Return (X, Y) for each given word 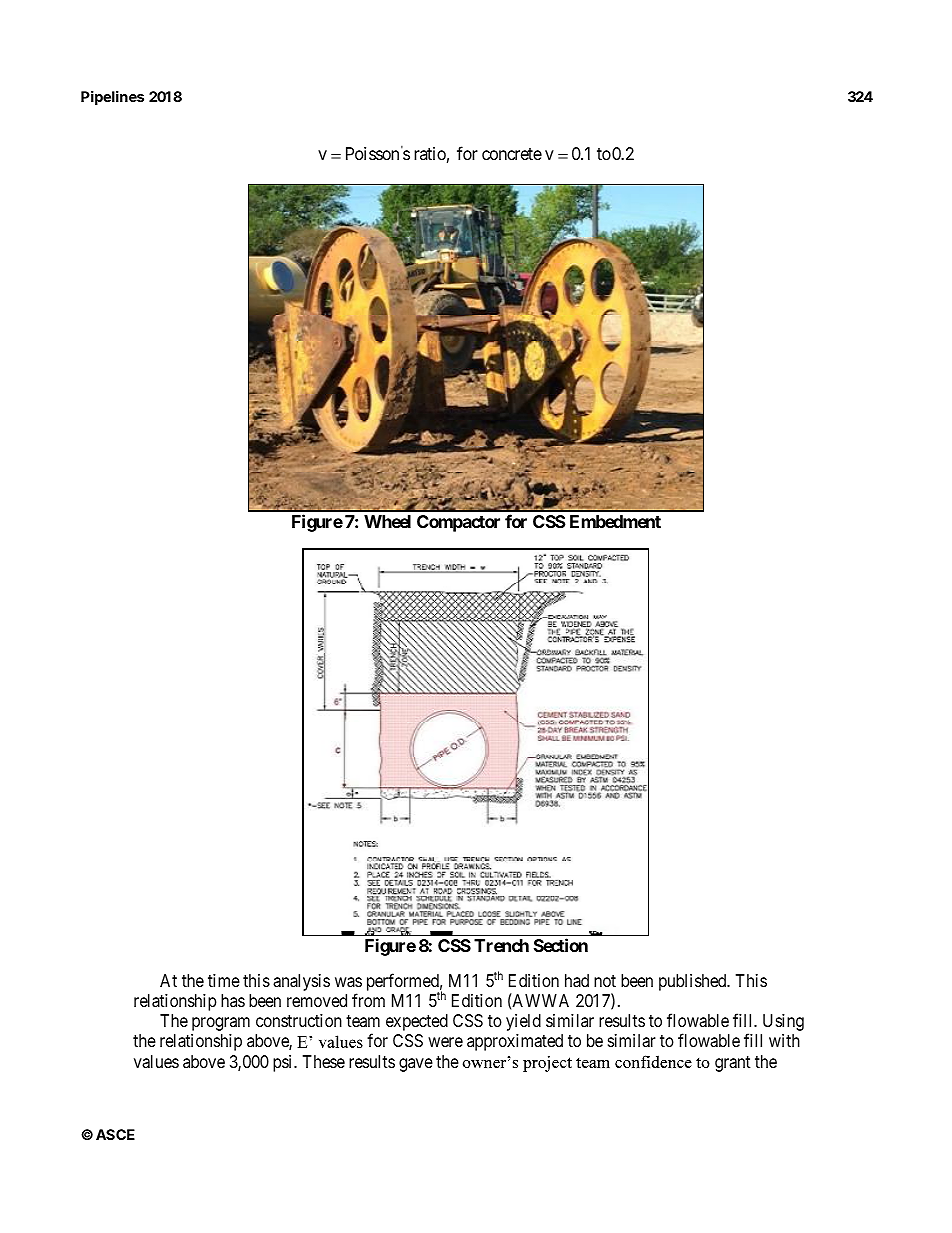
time (224, 980)
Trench (501, 945)
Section (561, 945)
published (694, 982)
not (605, 981)
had (577, 981)
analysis (301, 982)
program (221, 1024)
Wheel (387, 521)
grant (732, 1064)
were (445, 1042)
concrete (512, 154)
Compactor (458, 523)
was (348, 982)
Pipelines (112, 98)
